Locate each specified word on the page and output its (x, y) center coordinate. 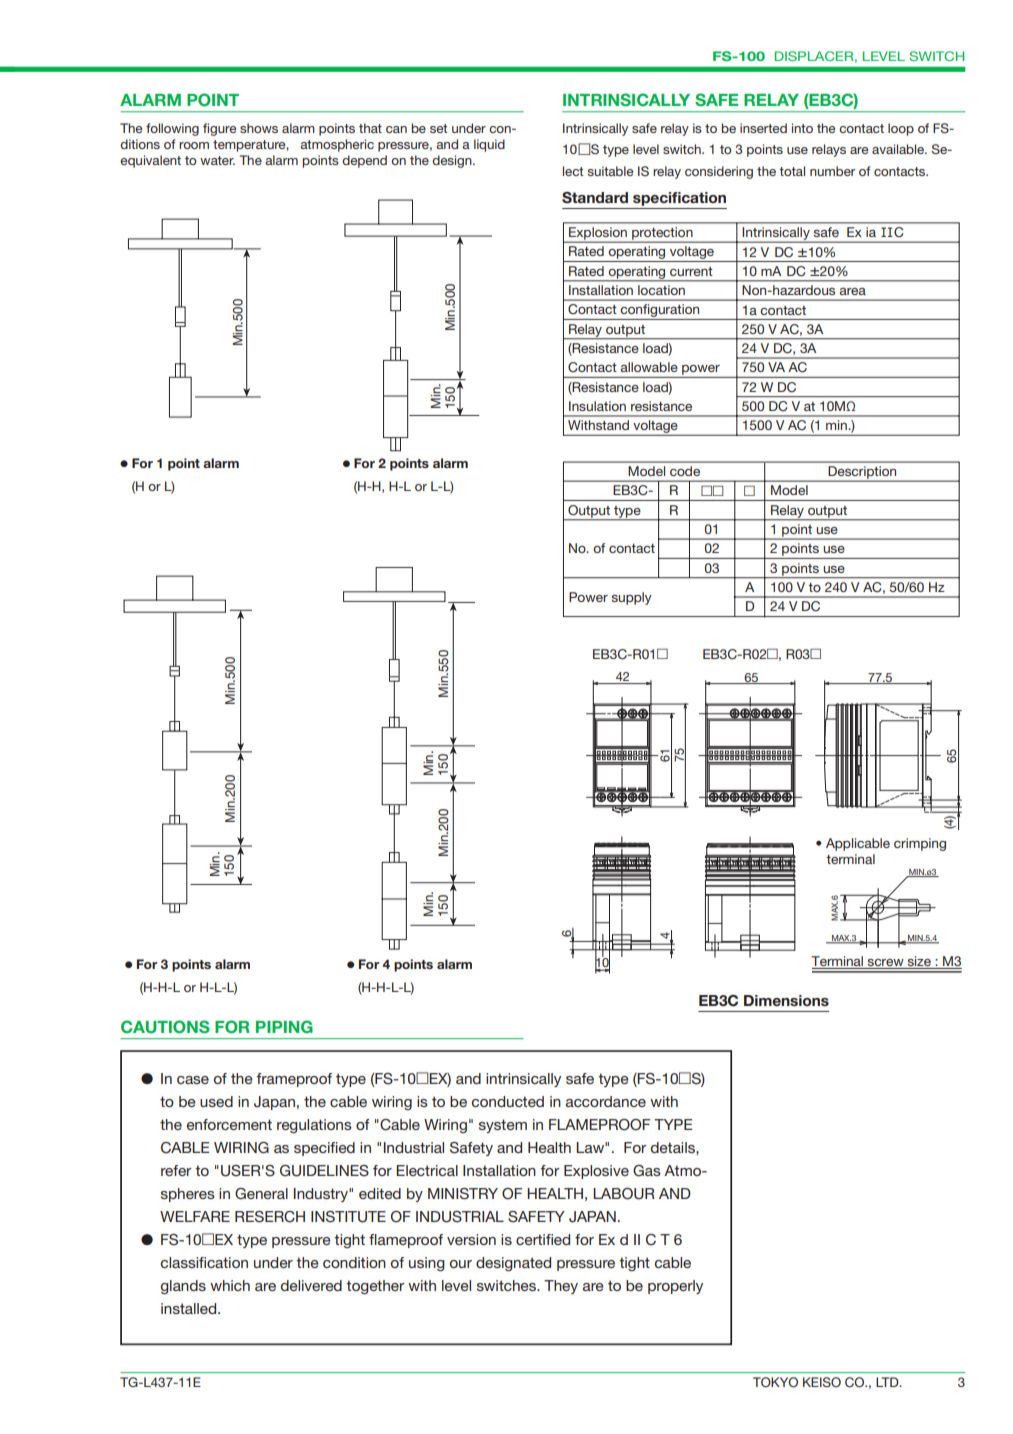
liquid (489, 145)
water (217, 160)
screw (886, 964)
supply (632, 598)
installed (190, 1308)
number (832, 171)
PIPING (284, 1026)
